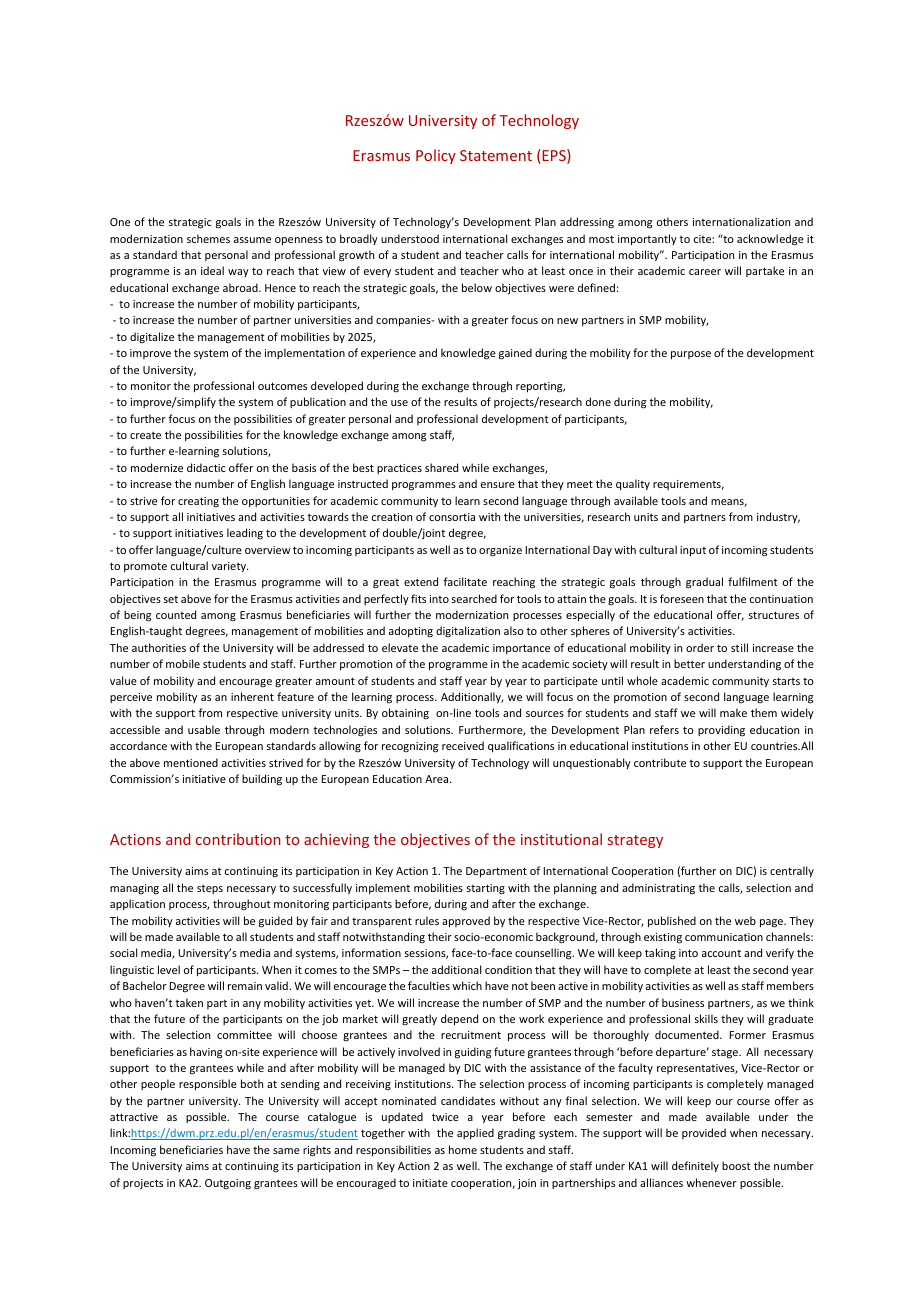 The height and width of the document is (1308, 924). I want to click on importantly, so click(647, 239).
